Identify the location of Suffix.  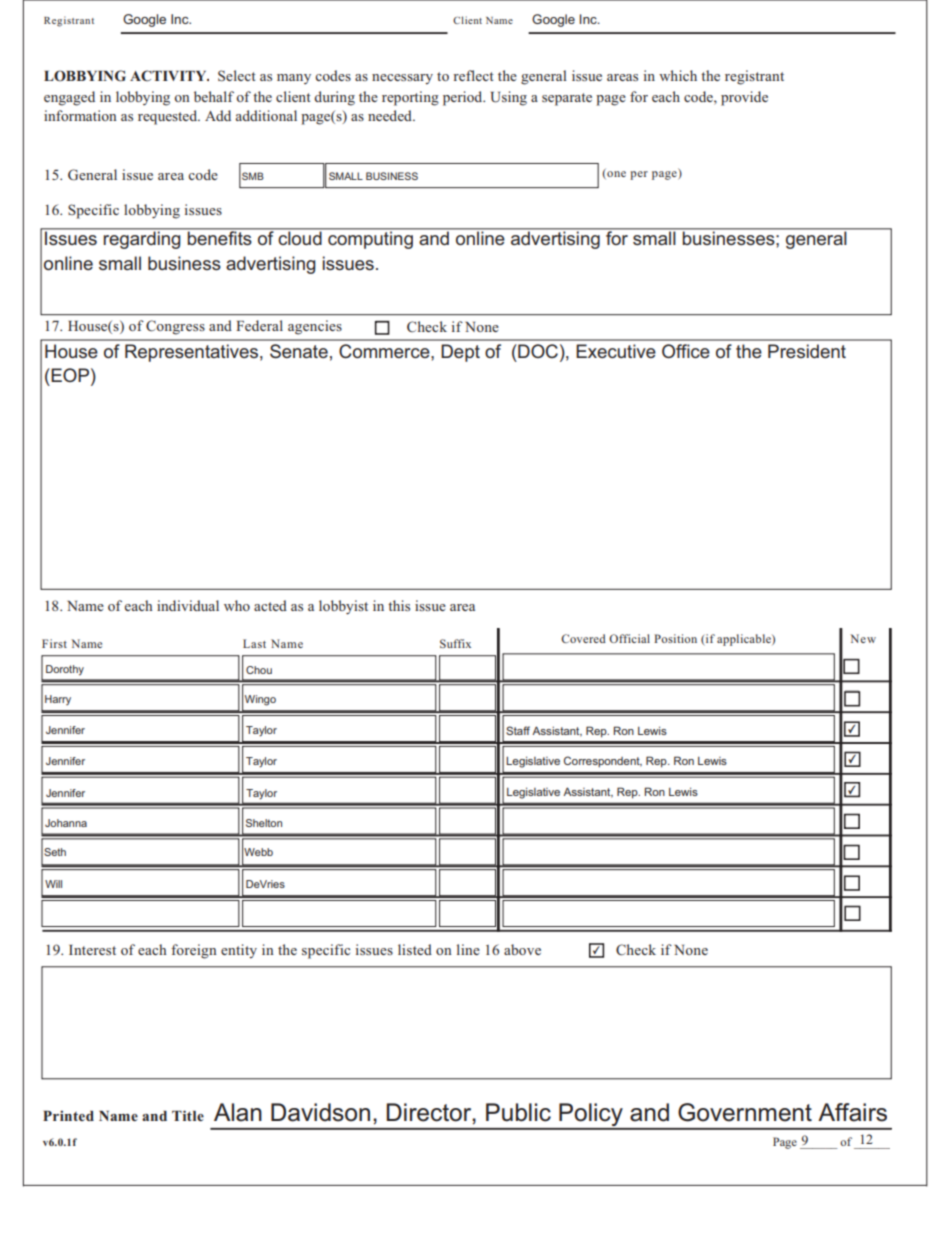
(455, 643).
